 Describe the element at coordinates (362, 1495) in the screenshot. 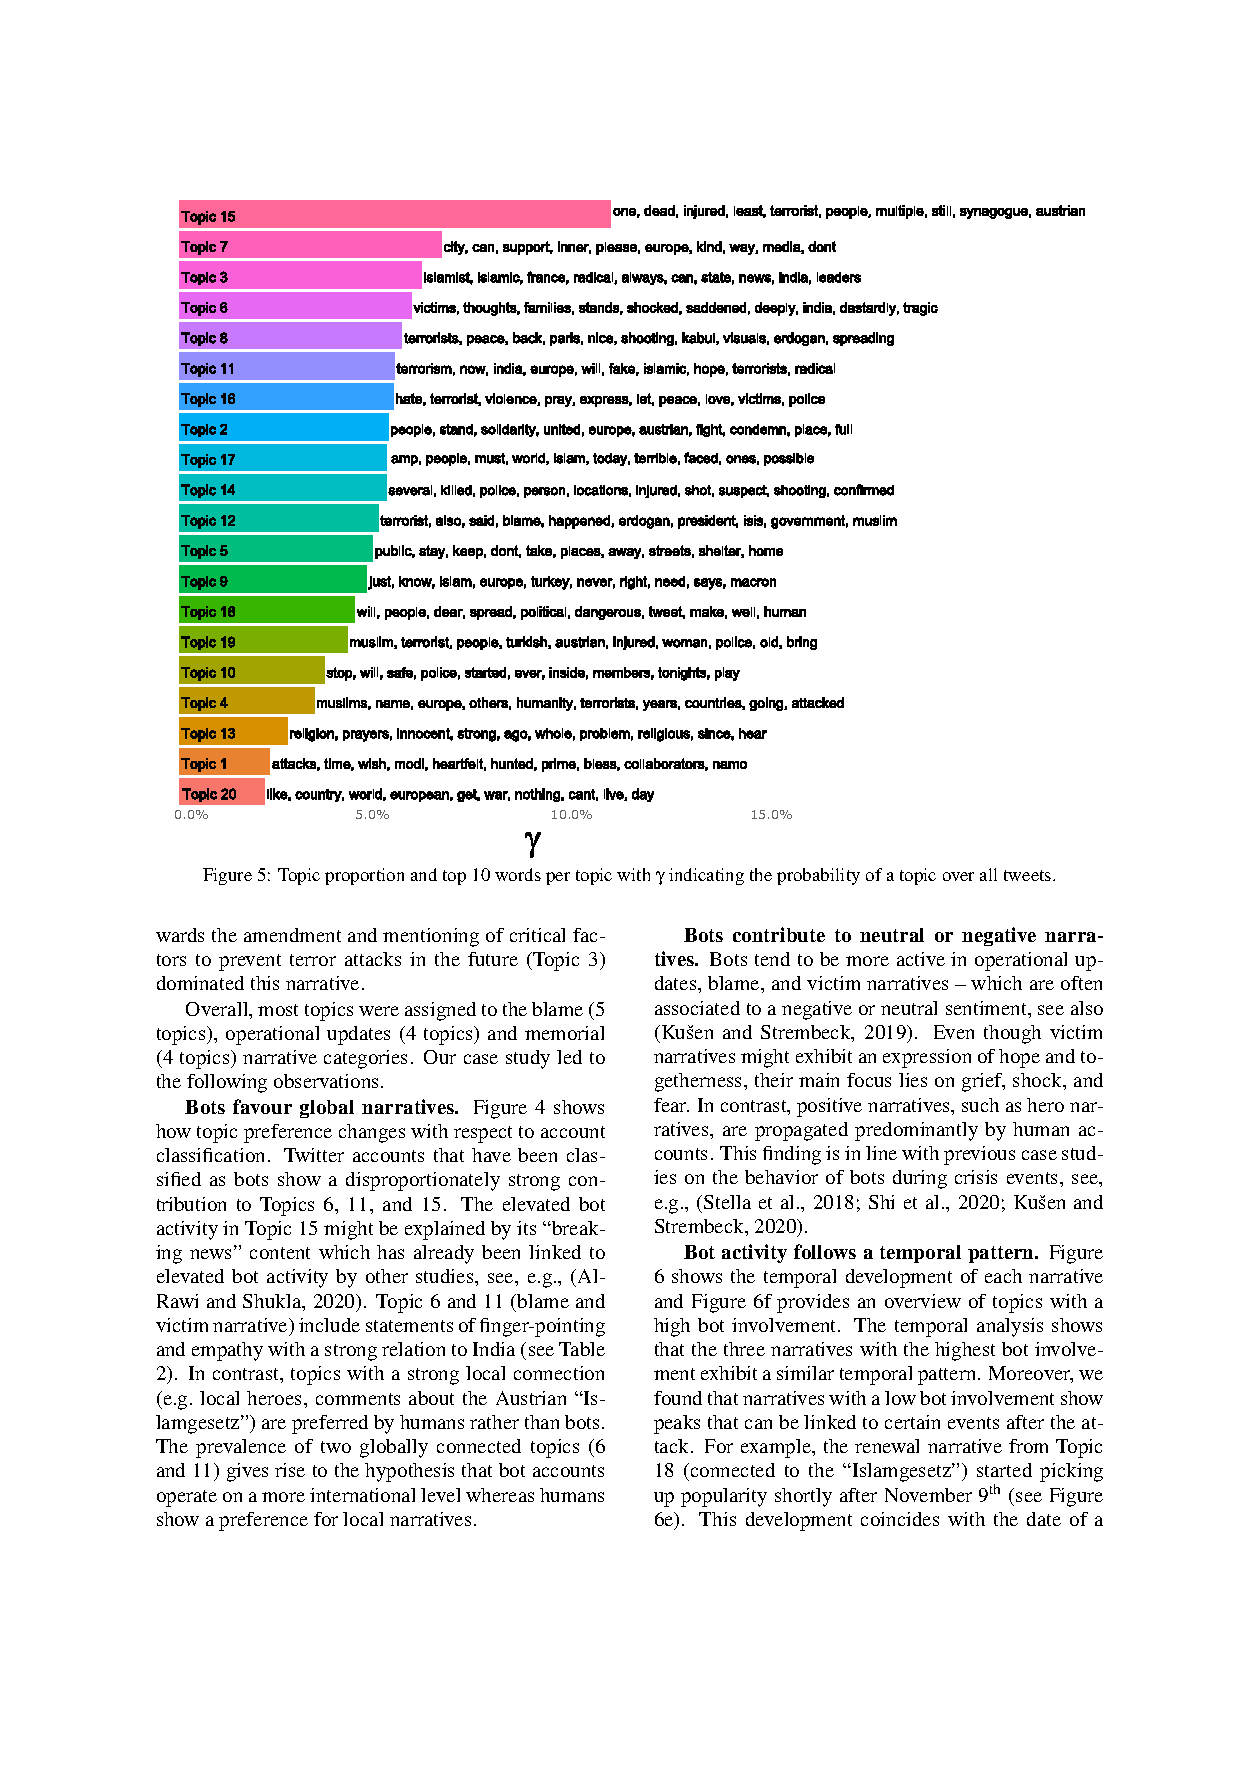

I see `international` at that location.
